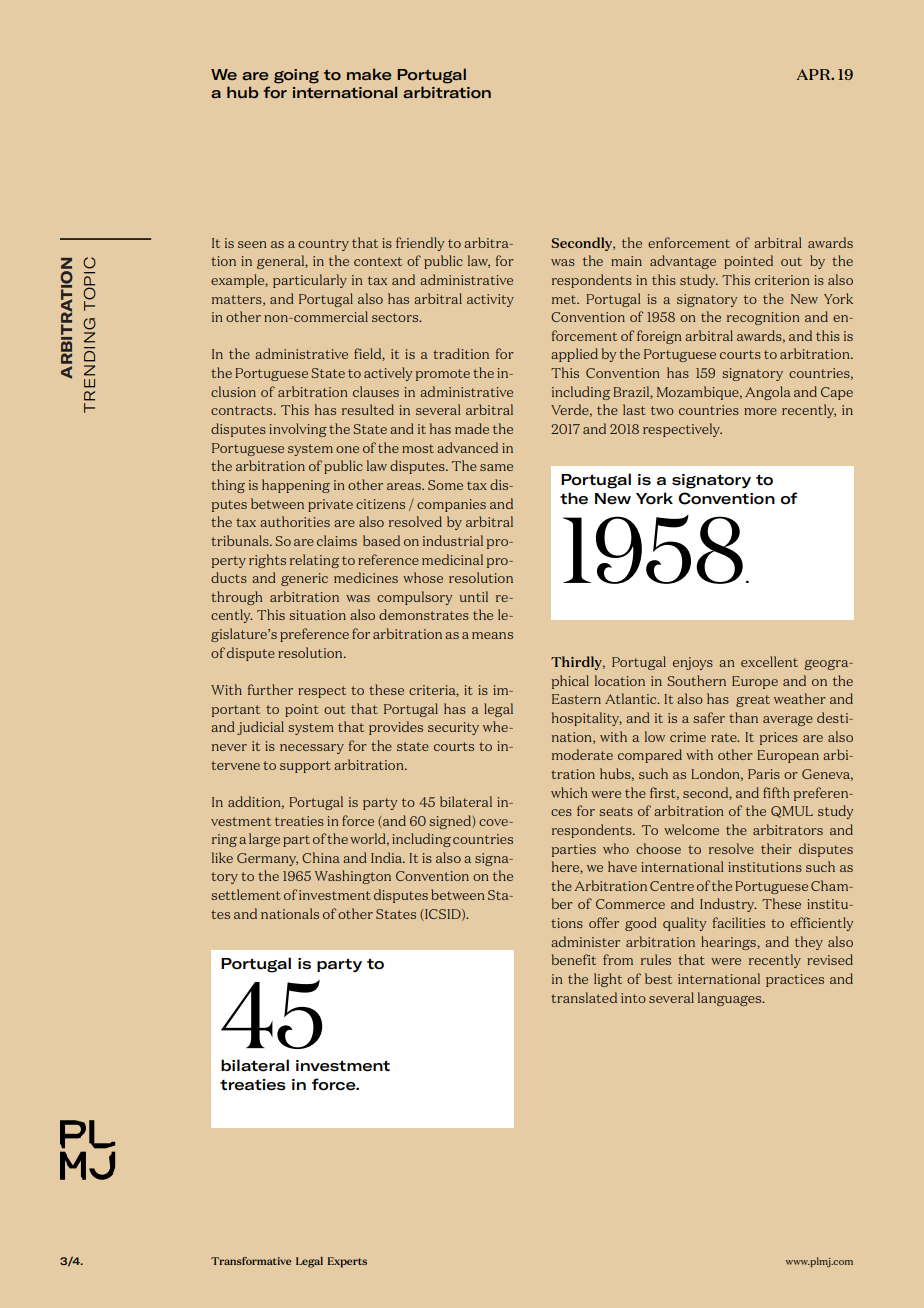 The width and height of the image is (924, 1308). Describe the element at coordinates (769, 661) in the image. I see `excellent` at that location.
